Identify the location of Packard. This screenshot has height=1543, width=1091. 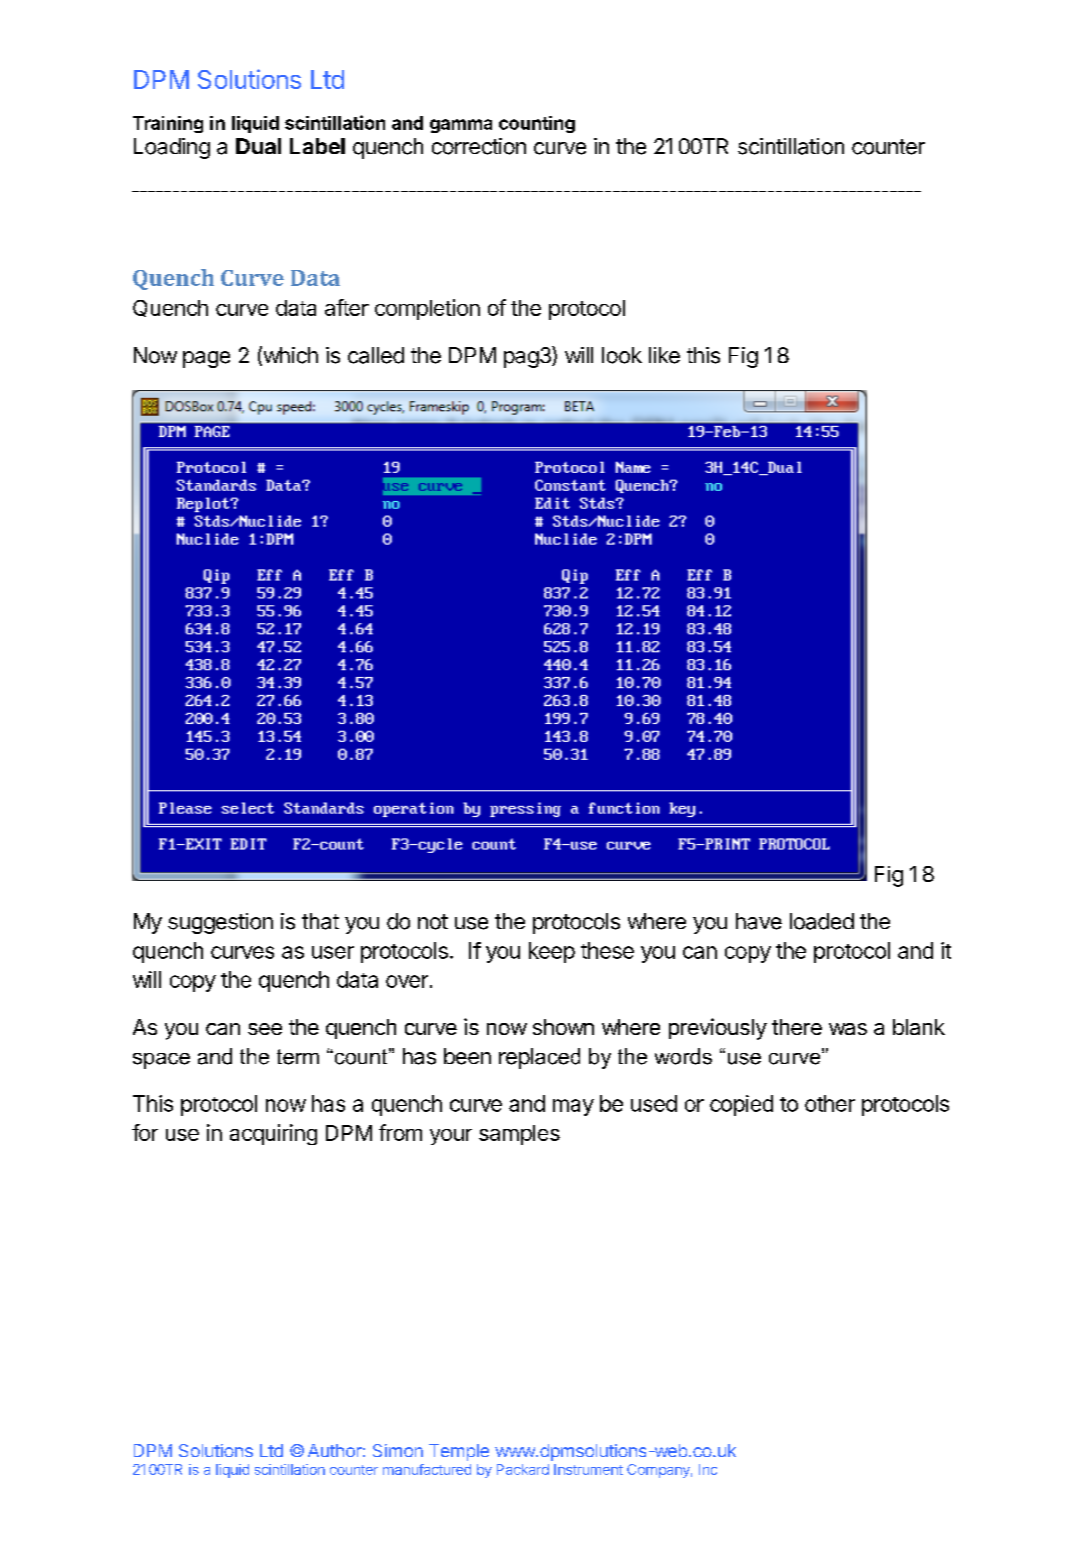
(523, 1469).
